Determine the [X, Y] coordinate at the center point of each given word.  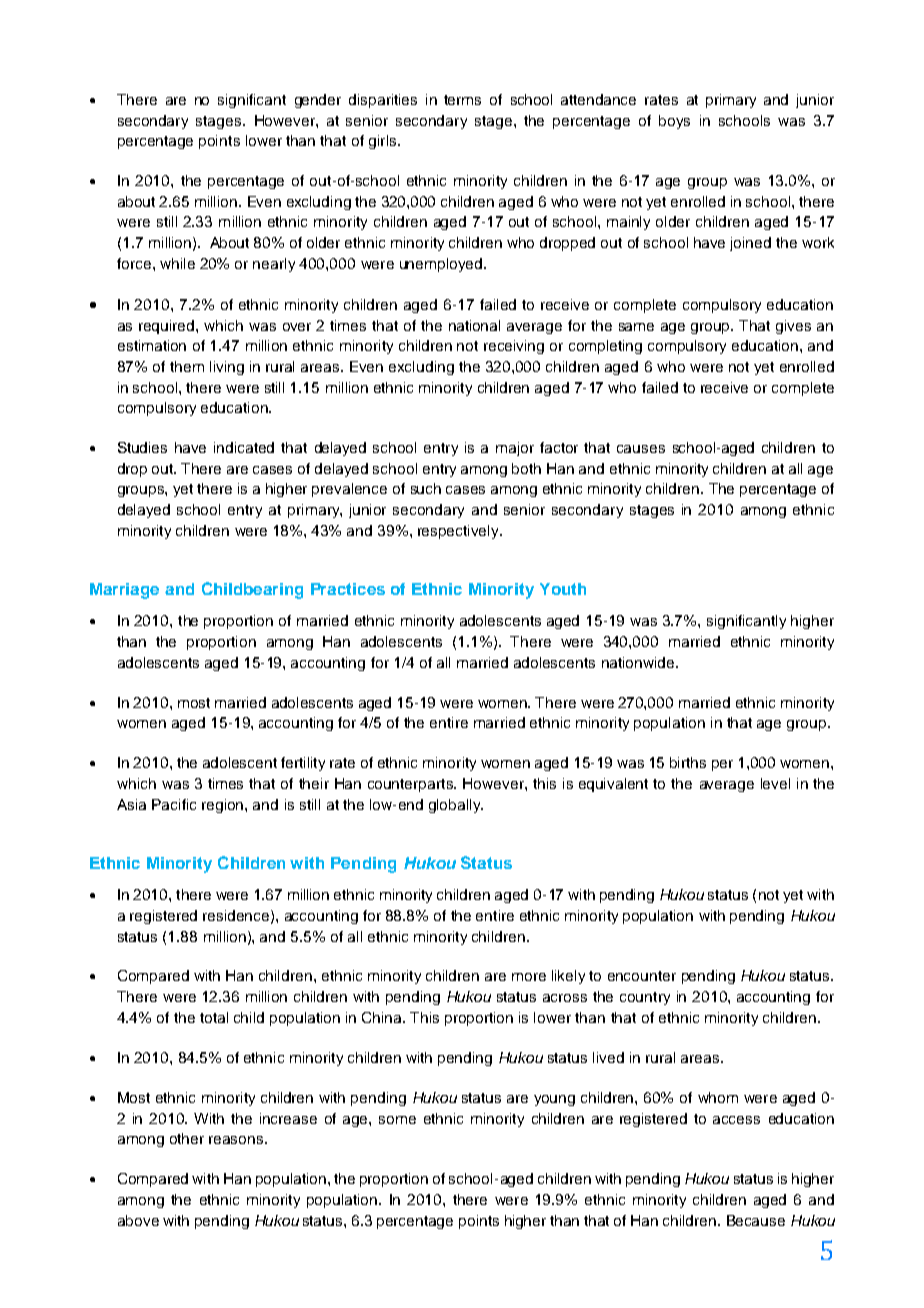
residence [237, 916]
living [227, 368]
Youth [563, 589]
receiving [514, 347]
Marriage [124, 591]
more [529, 977]
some [397, 1120]
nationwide [639, 662]
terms [462, 100]
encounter [642, 976]
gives [793, 327]
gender [318, 101]
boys [674, 122]
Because [756, 1220]
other [187, 1138]
